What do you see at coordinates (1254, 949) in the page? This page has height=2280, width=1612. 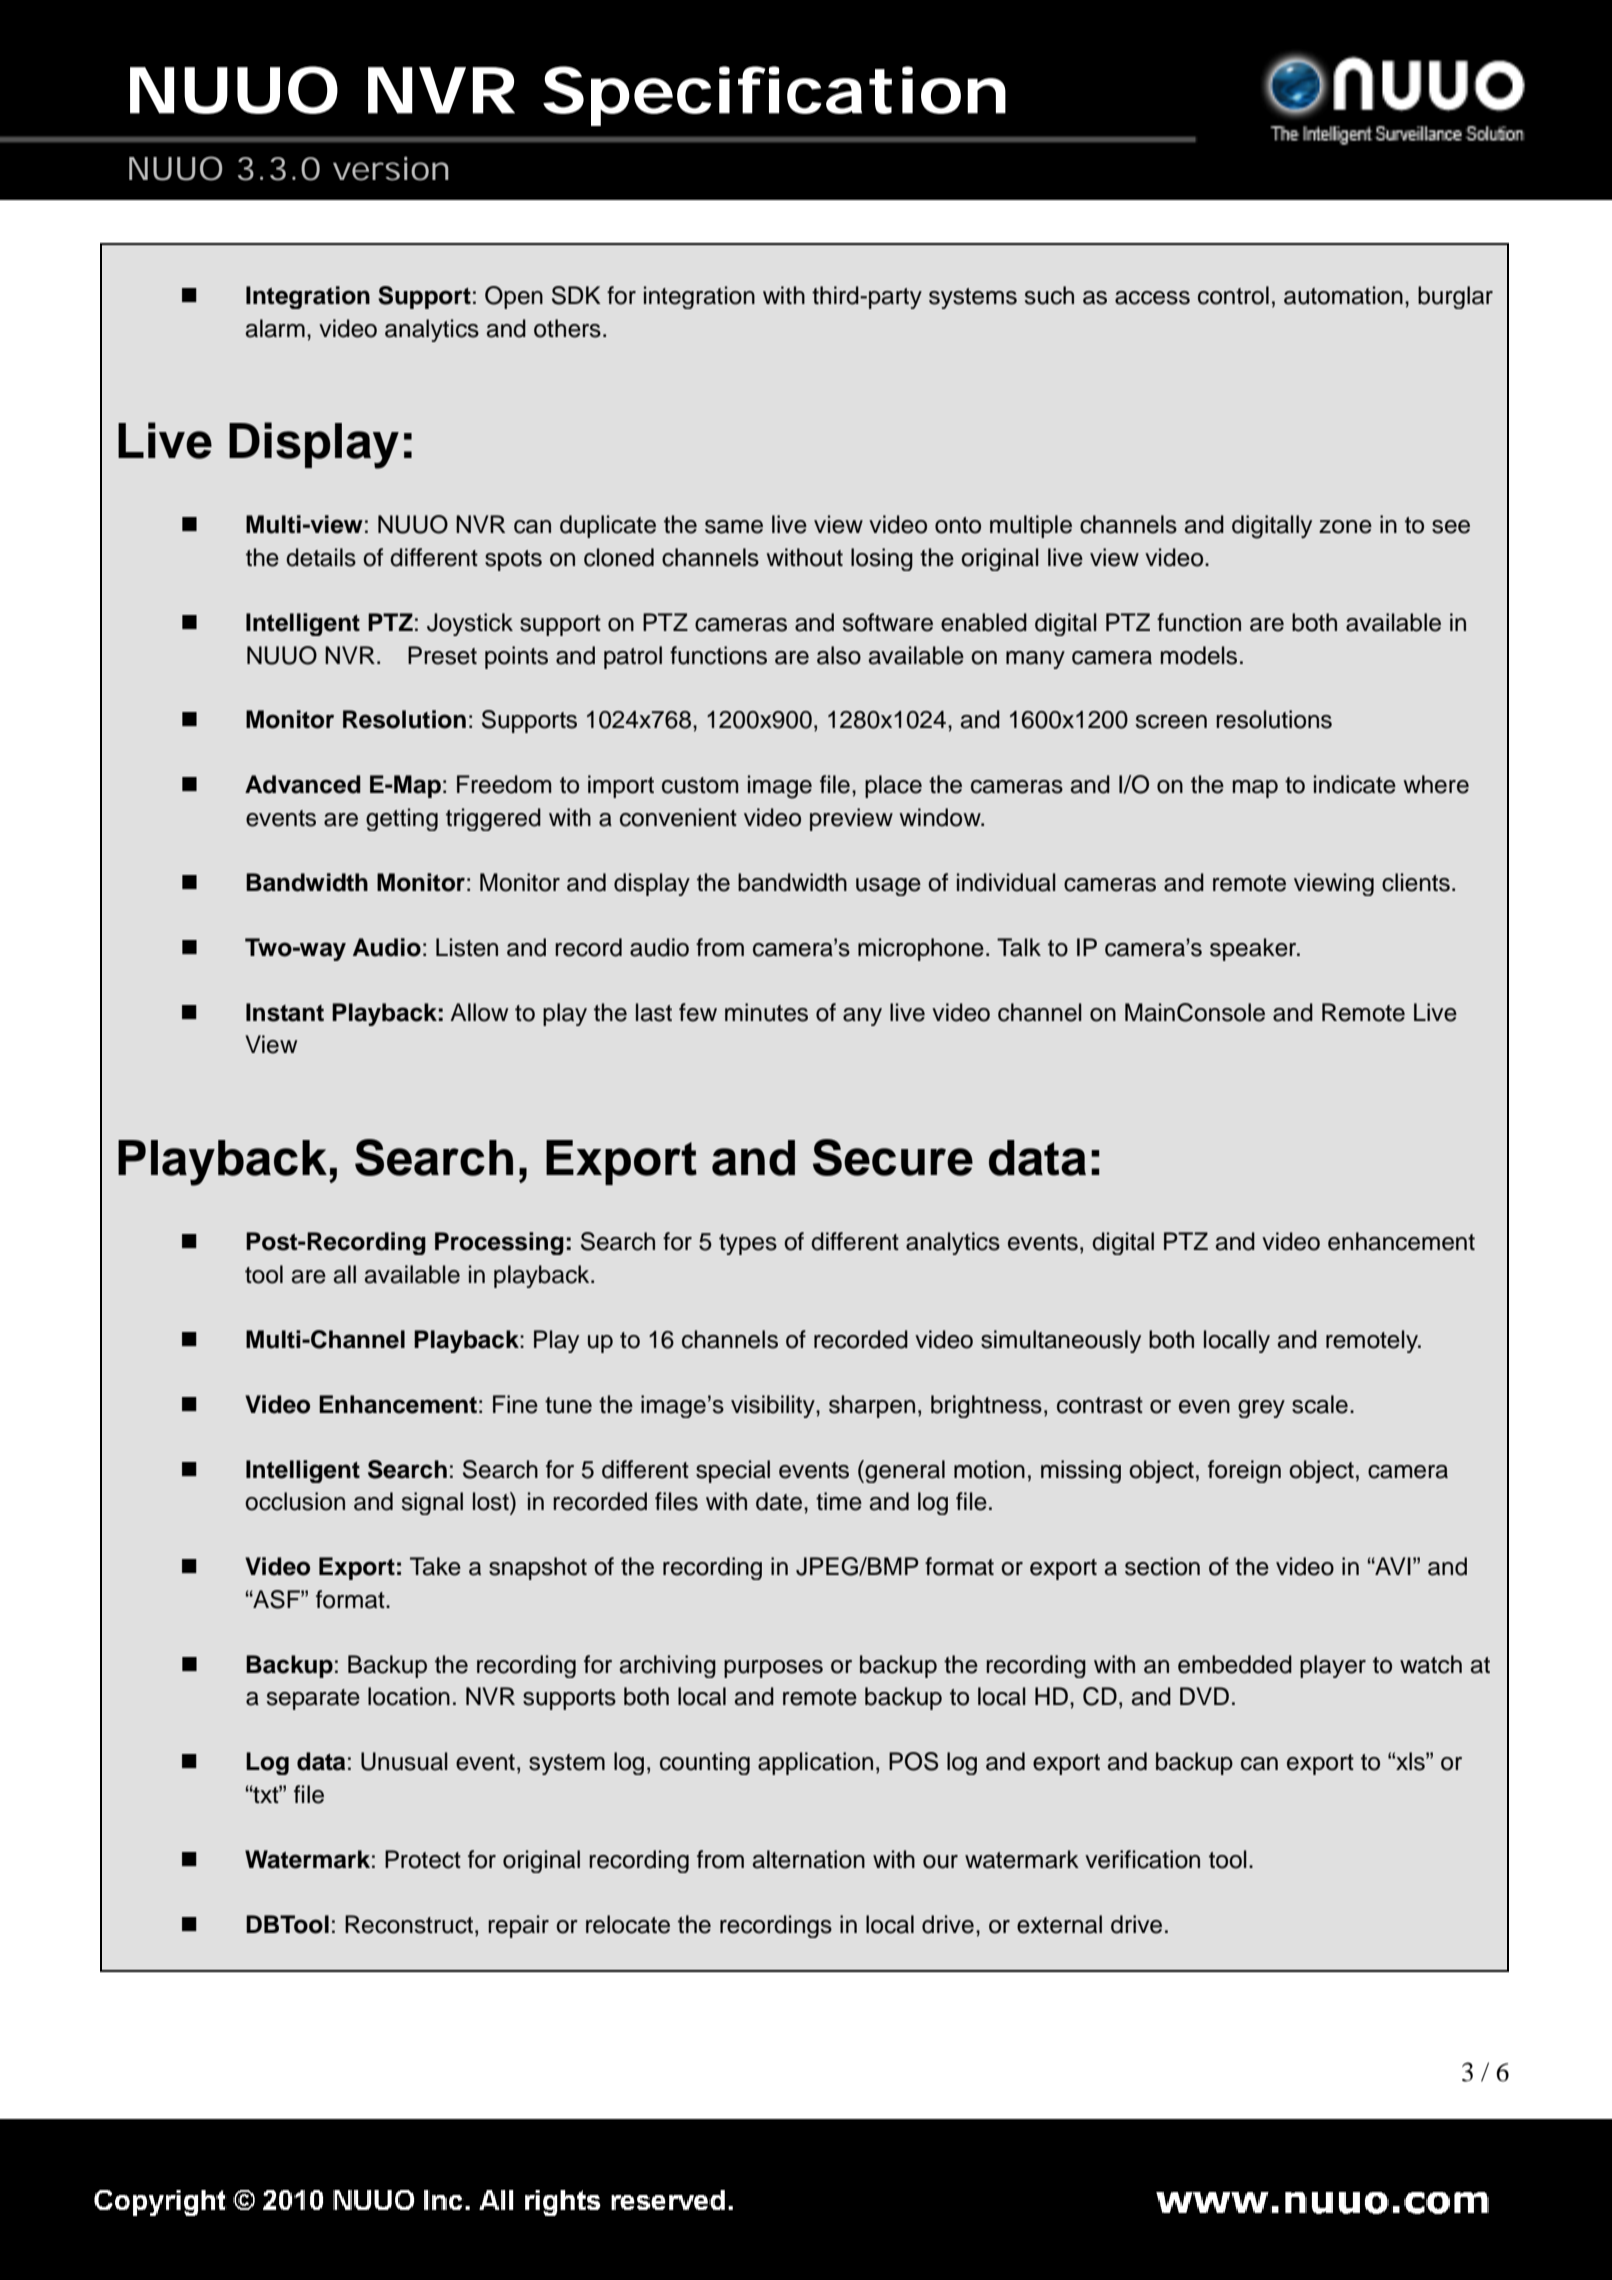 I see `speaker` at bounding box center [1254, 949].
